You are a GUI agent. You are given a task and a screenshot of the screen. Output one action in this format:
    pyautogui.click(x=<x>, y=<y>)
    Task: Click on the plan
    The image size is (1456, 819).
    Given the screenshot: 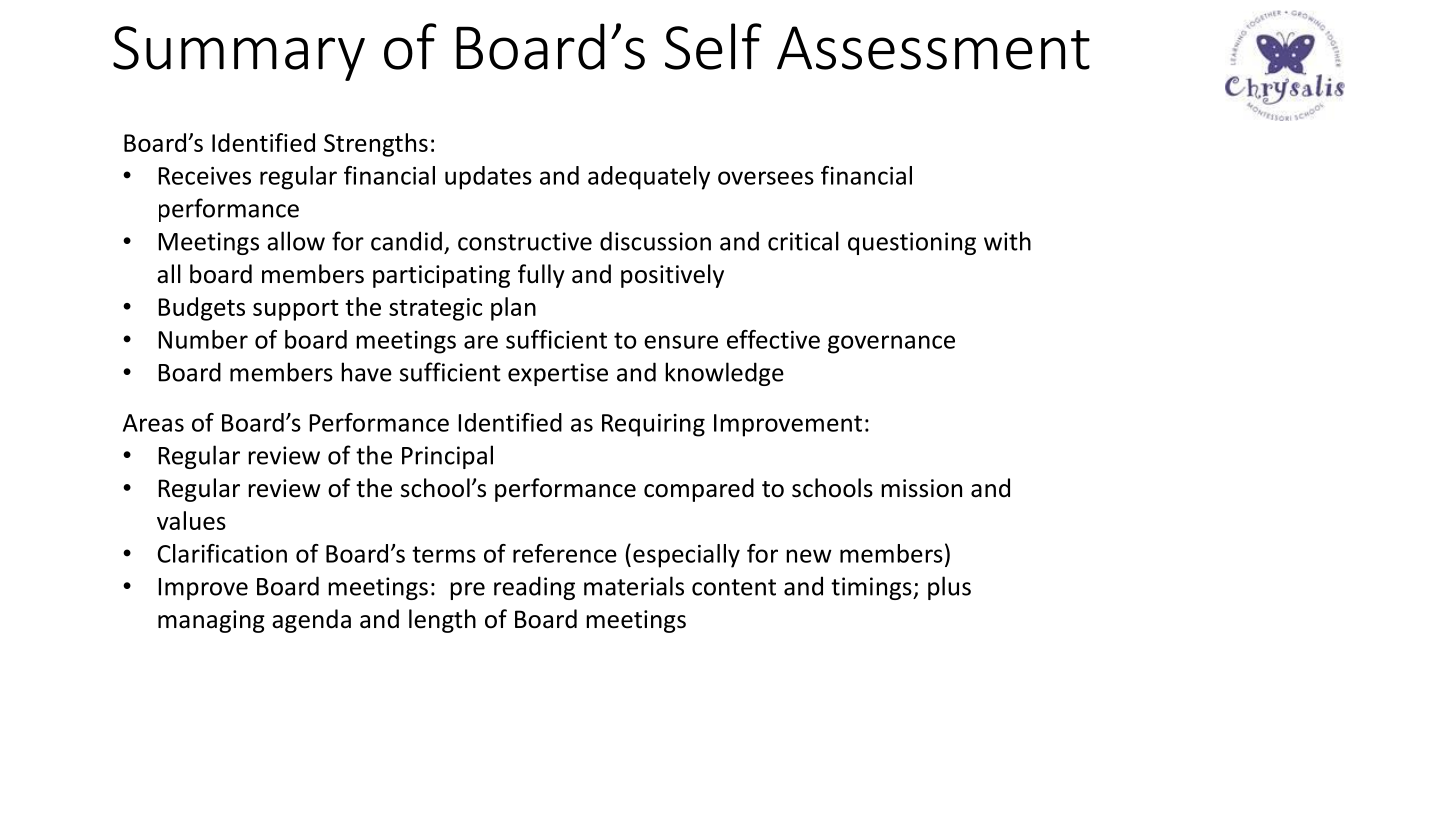 What is the action you would take?
    pyautogui.click(x=513, y=309)
